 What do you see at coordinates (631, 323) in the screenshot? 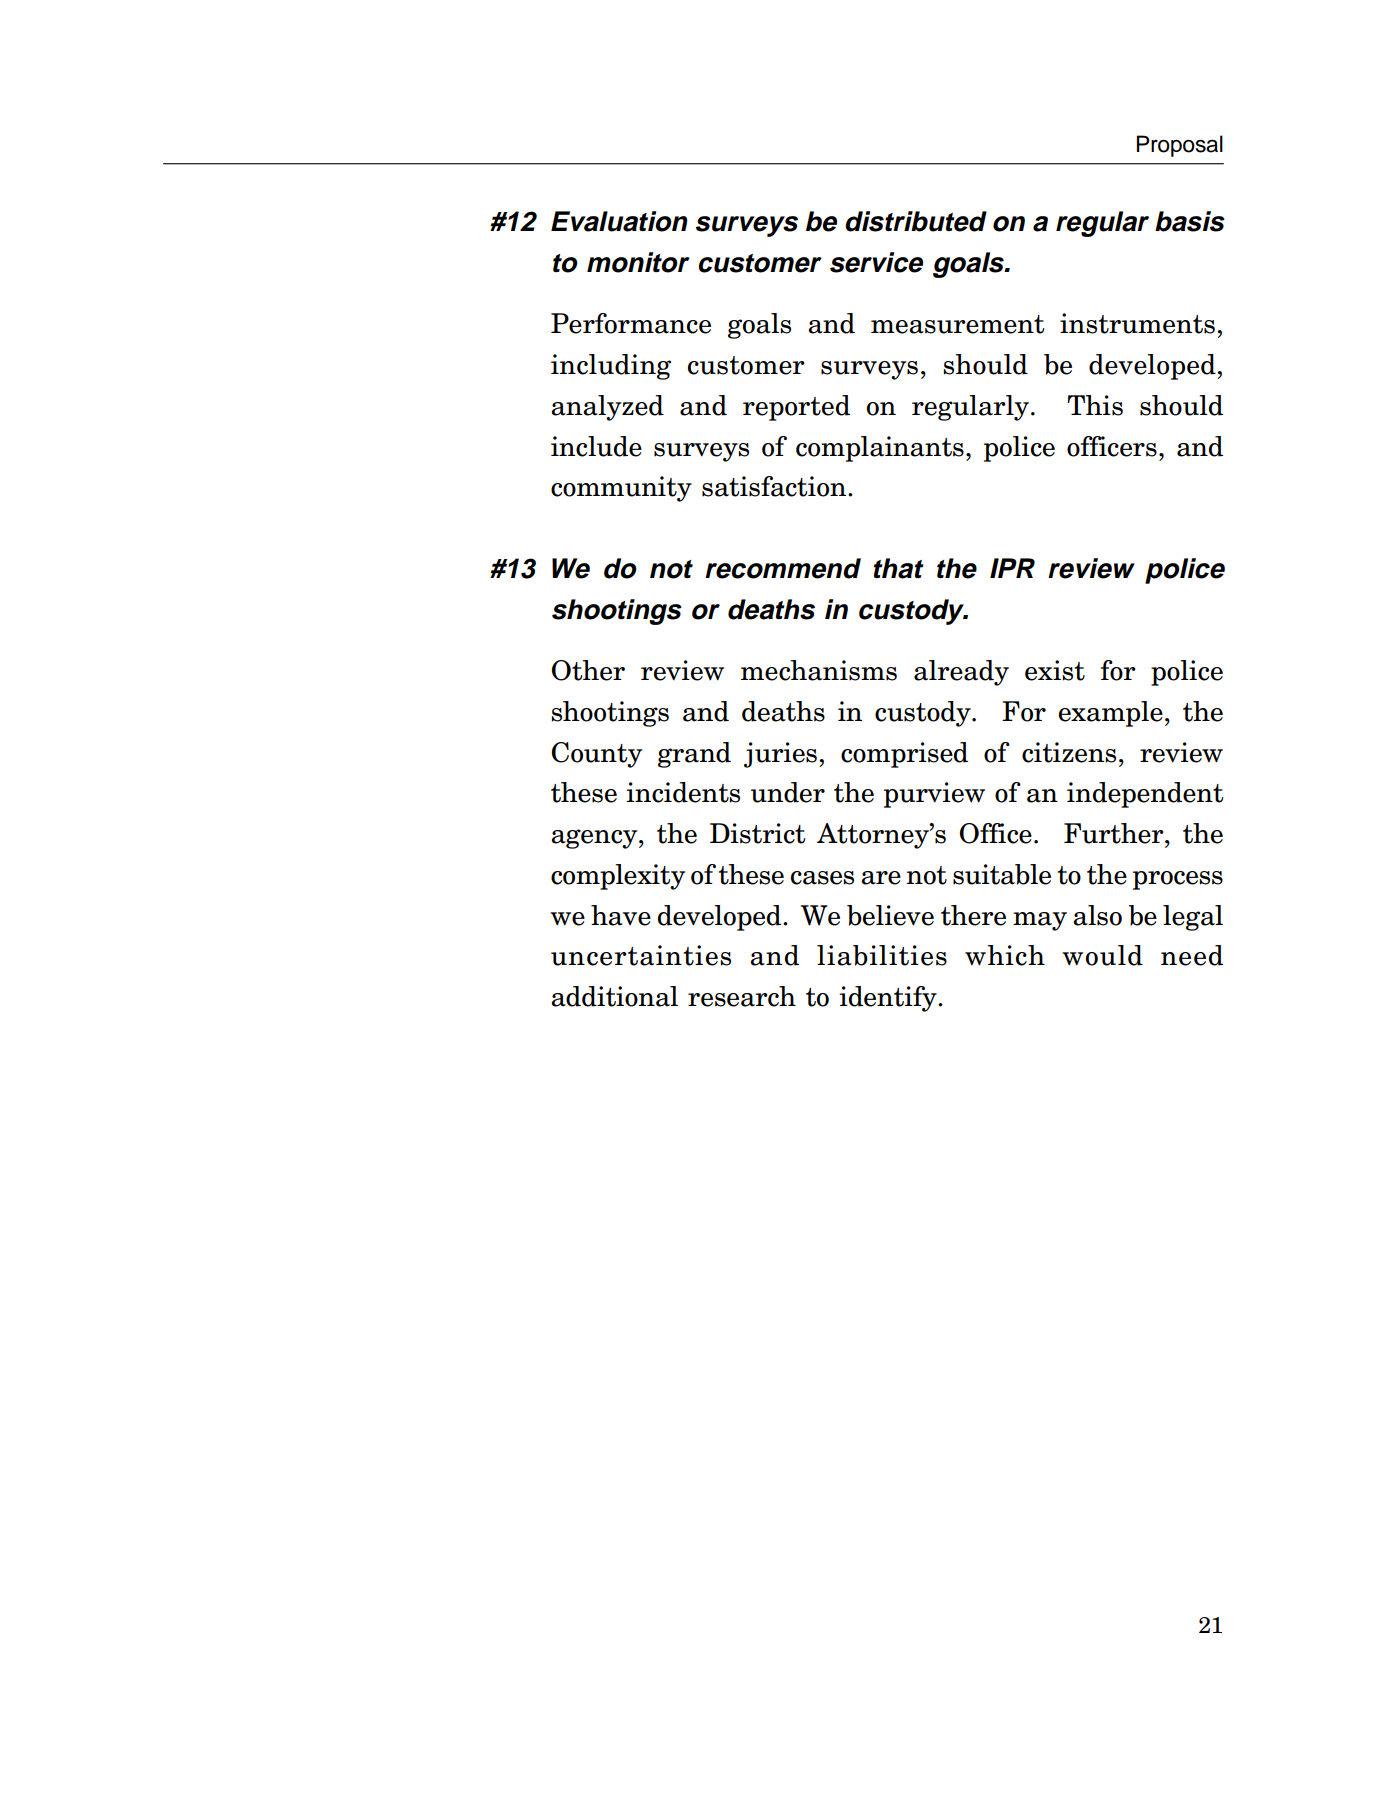
I see `Performance` at bounding box center [631, 323].
